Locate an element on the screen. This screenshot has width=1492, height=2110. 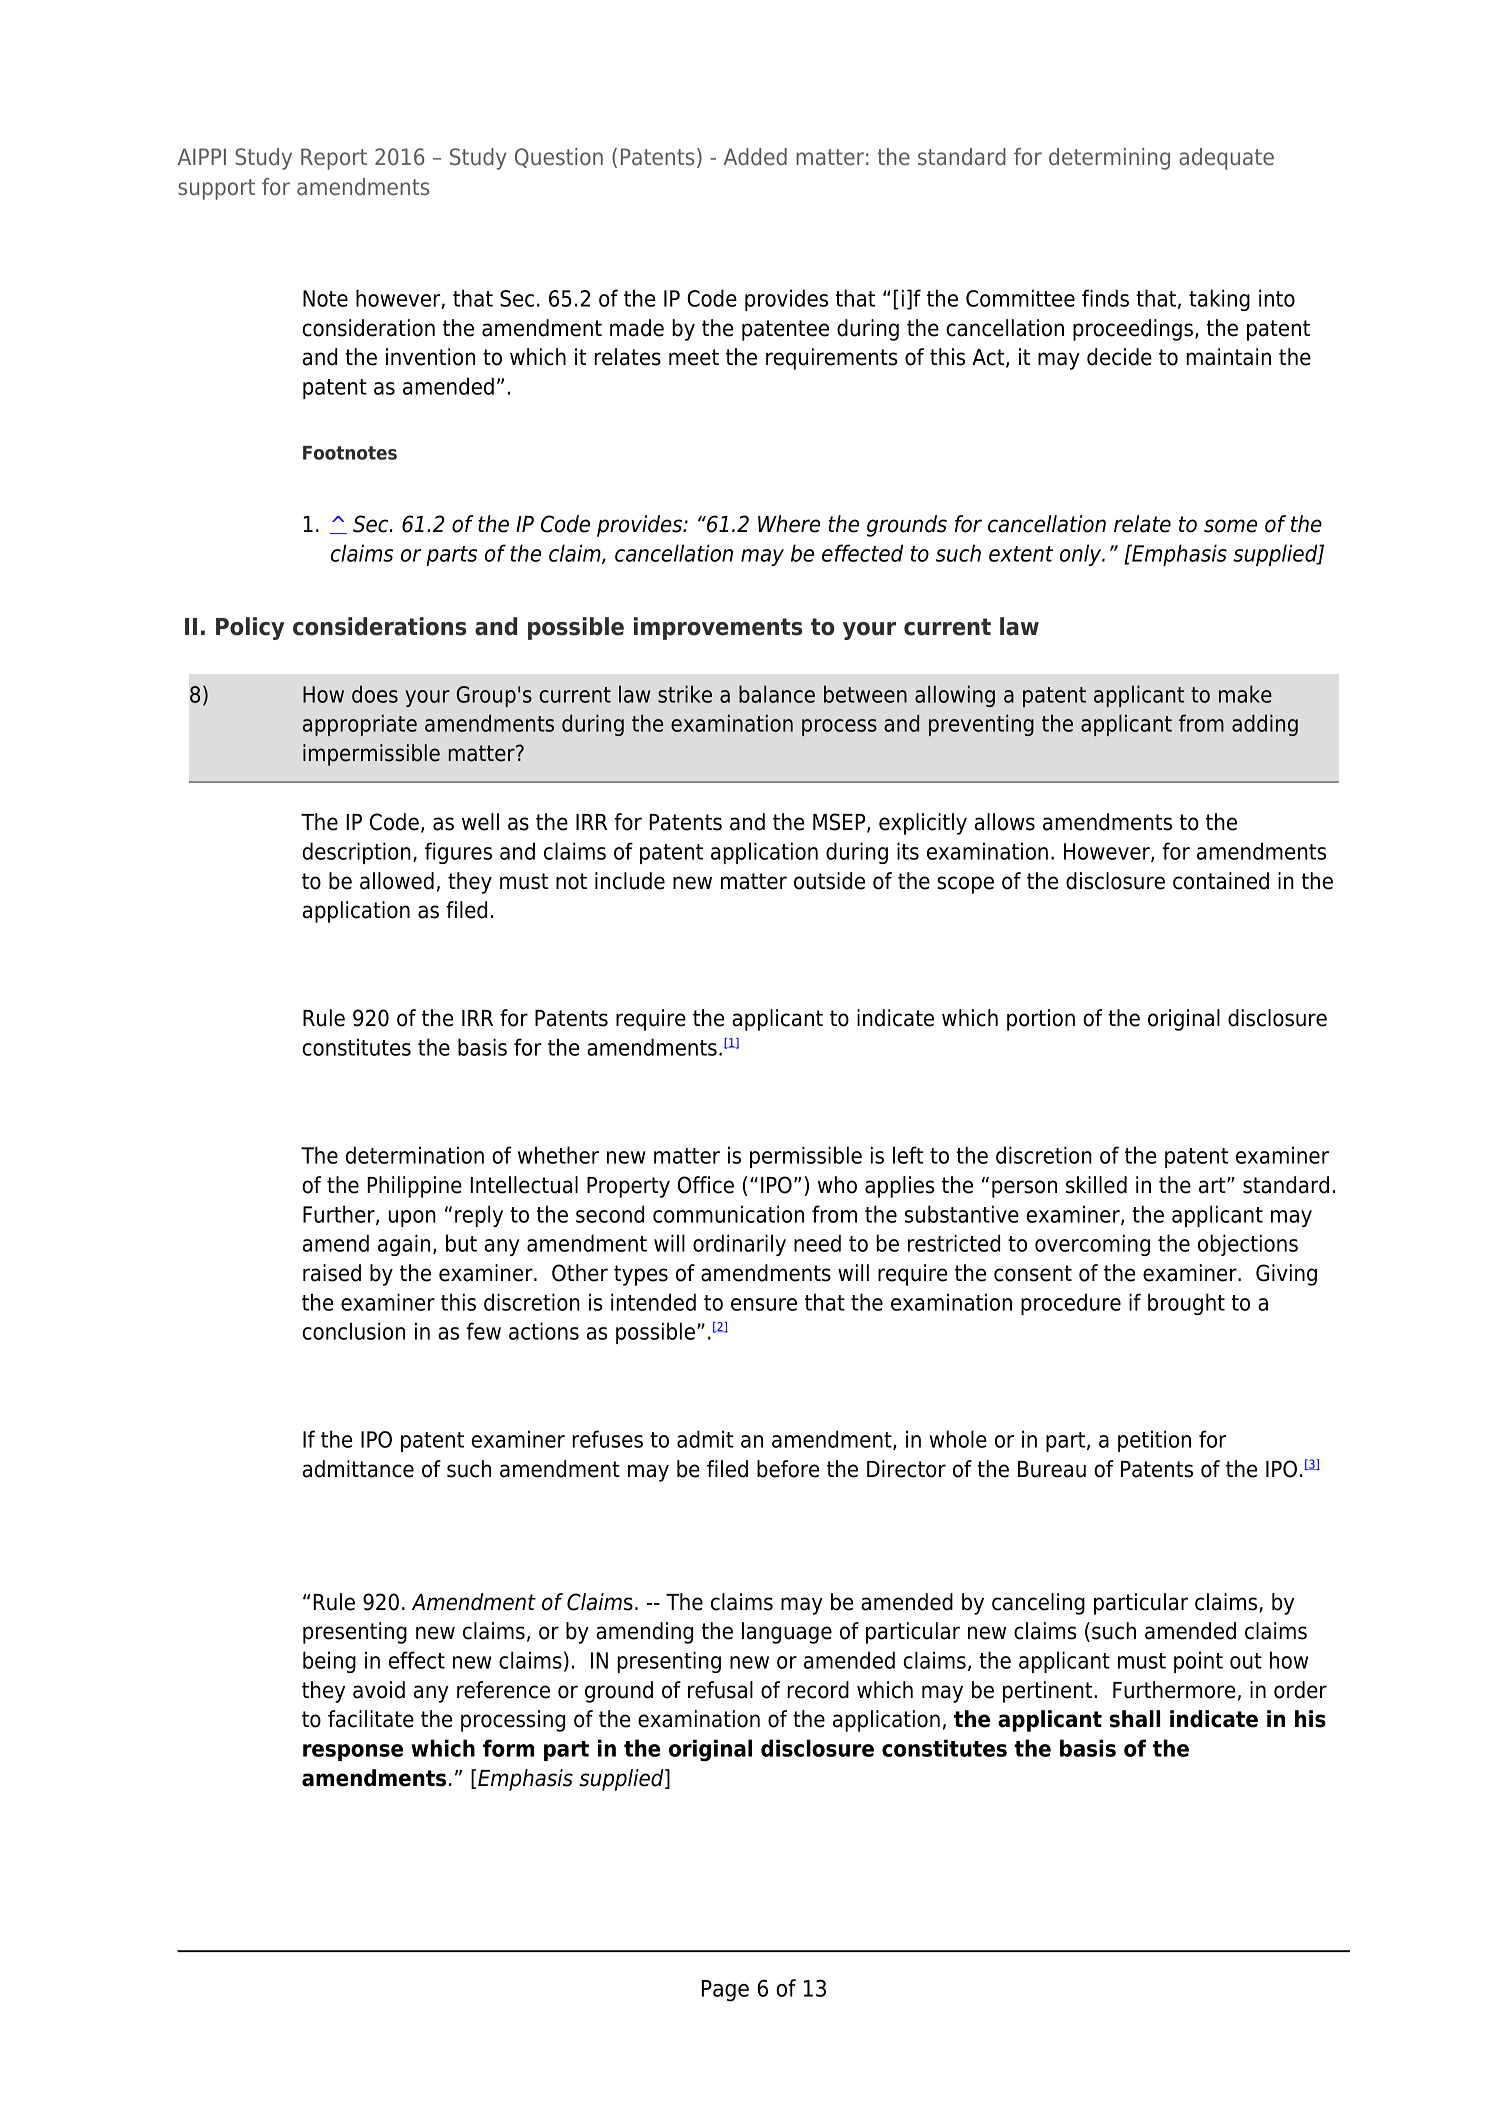
Added is located at coordinates (755, 156).
